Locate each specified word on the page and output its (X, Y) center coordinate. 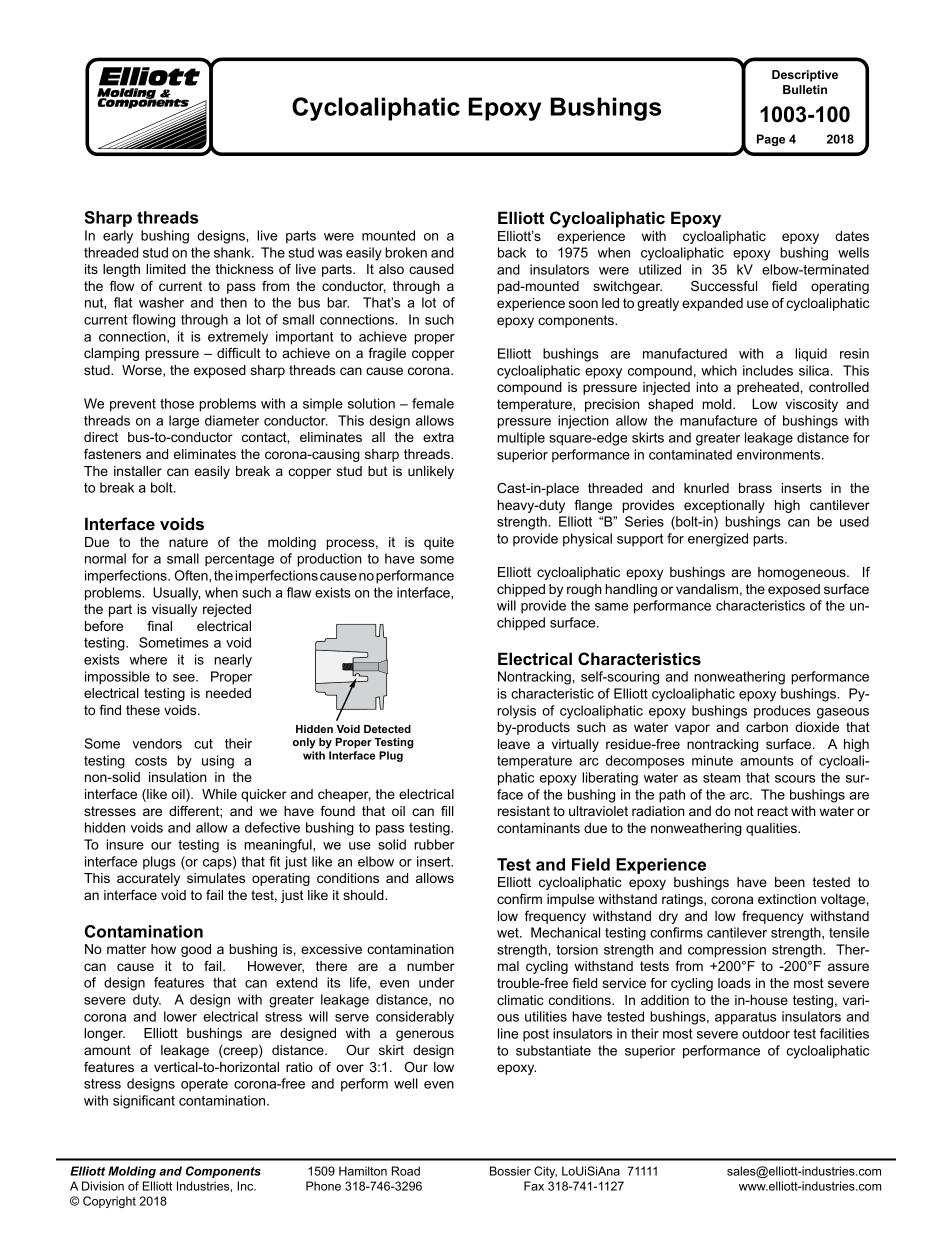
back (512, 252)
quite (439, 543)
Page (771, 140)
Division (103, 1186)
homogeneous (803, 573)
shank (233, 252)
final (159, 626)
